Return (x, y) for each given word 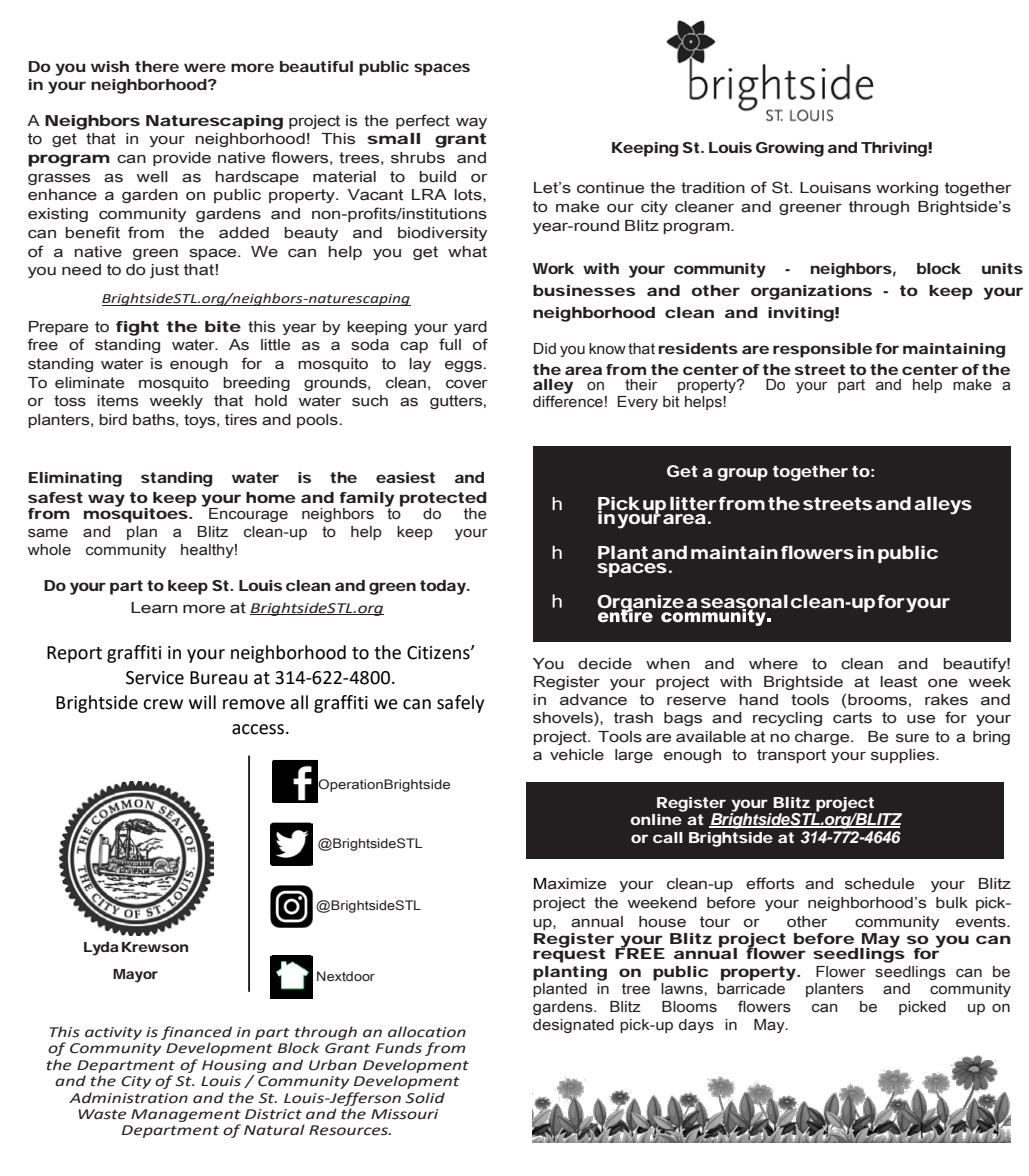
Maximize (570, 884)
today (443, 587)
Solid (425, 1098)
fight (137, 328)
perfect (423, 121)
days (696, 1026)
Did (545, 348)
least (898, 682)
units (1002, 268)
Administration (128, 1098)
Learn (154, 608)
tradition (713, 188)
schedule (879, 884)
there (157, 66)
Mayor (135, 976)
